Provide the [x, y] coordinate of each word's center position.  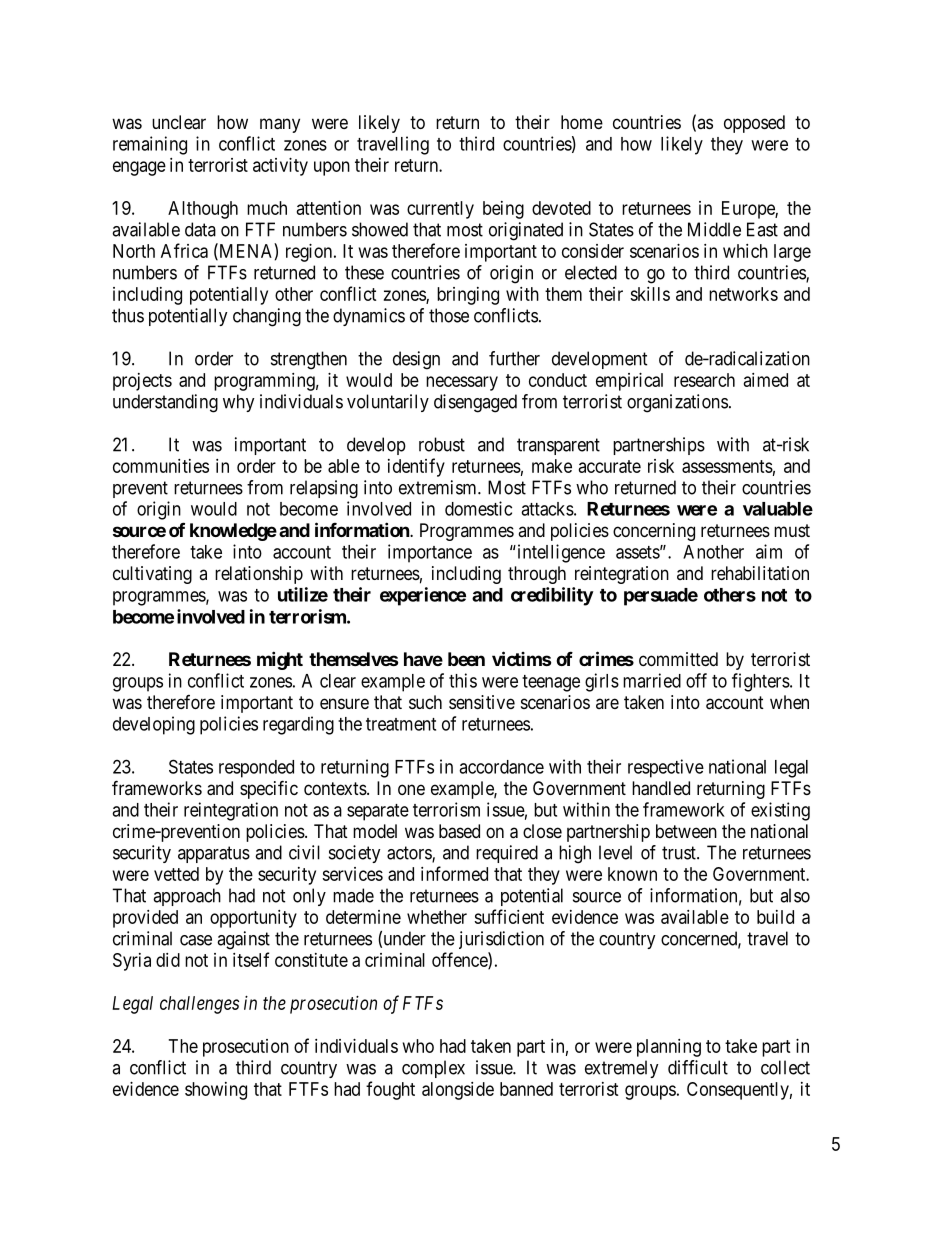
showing [216, 1091]
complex [433, 1069]
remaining [150, 145]
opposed [754, 124]
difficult [698, 1067]
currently [440, 210]
